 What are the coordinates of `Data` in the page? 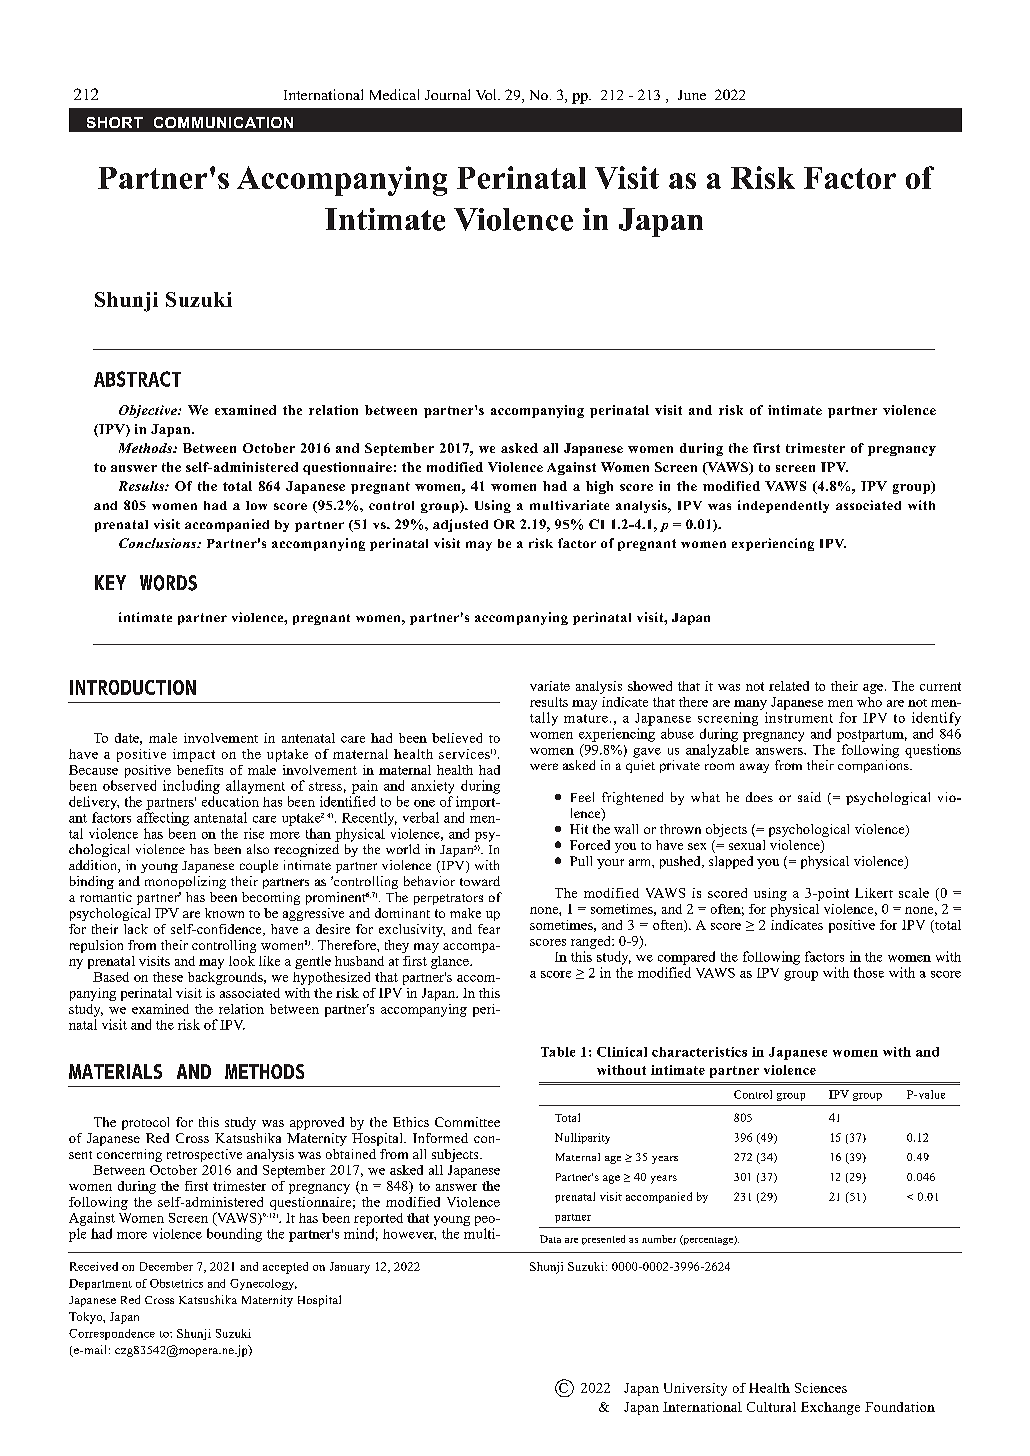 It's located at (550, 1239).
